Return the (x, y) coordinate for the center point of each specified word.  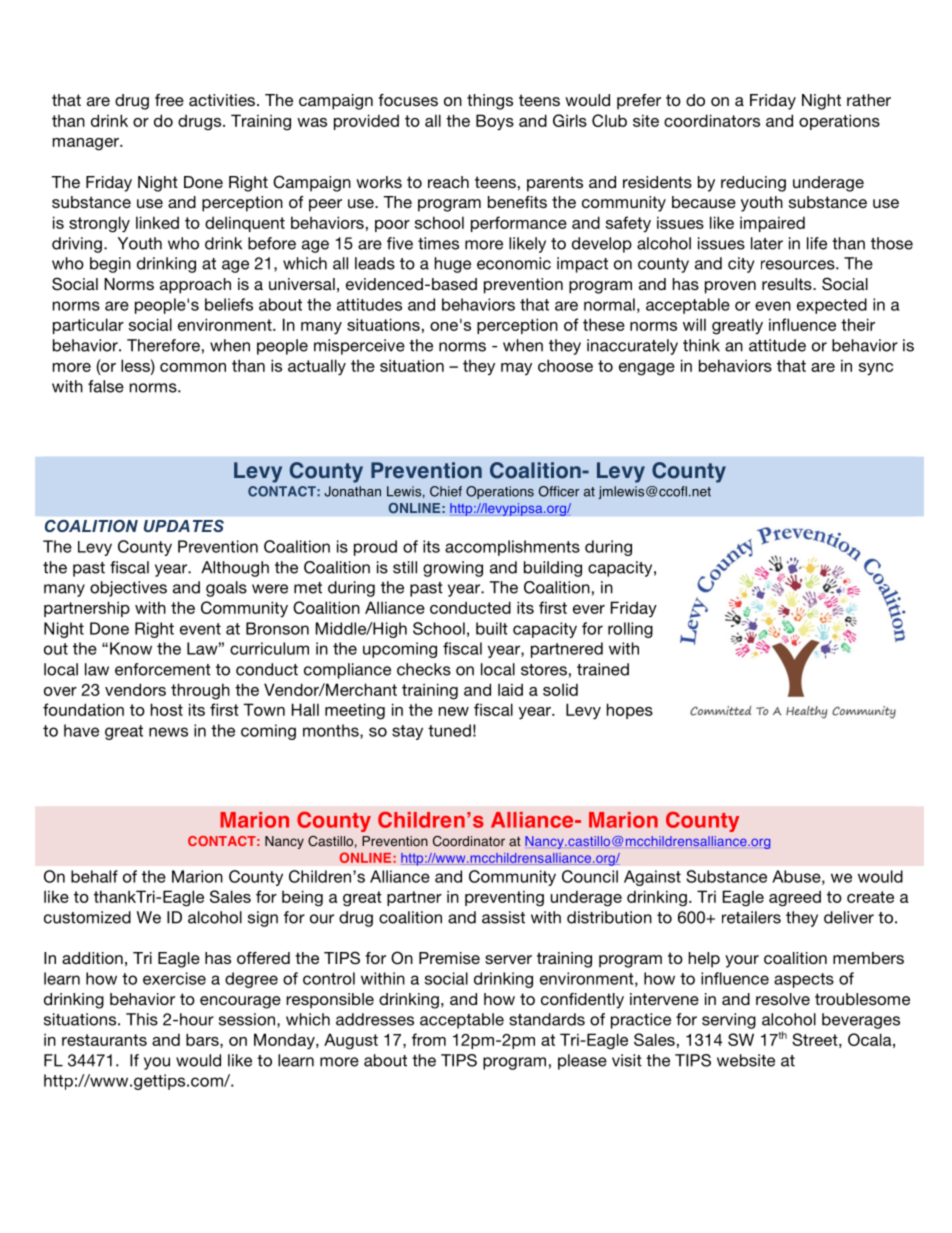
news (168, 732)
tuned (449, 730)
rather (869, 100)
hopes (630, 711)
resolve (783, 999)
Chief (446, 491)
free (169, 100)
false (106, 386)
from (429, 1039)
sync (876, 369)
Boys (495, 122)
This (142, 1019)
